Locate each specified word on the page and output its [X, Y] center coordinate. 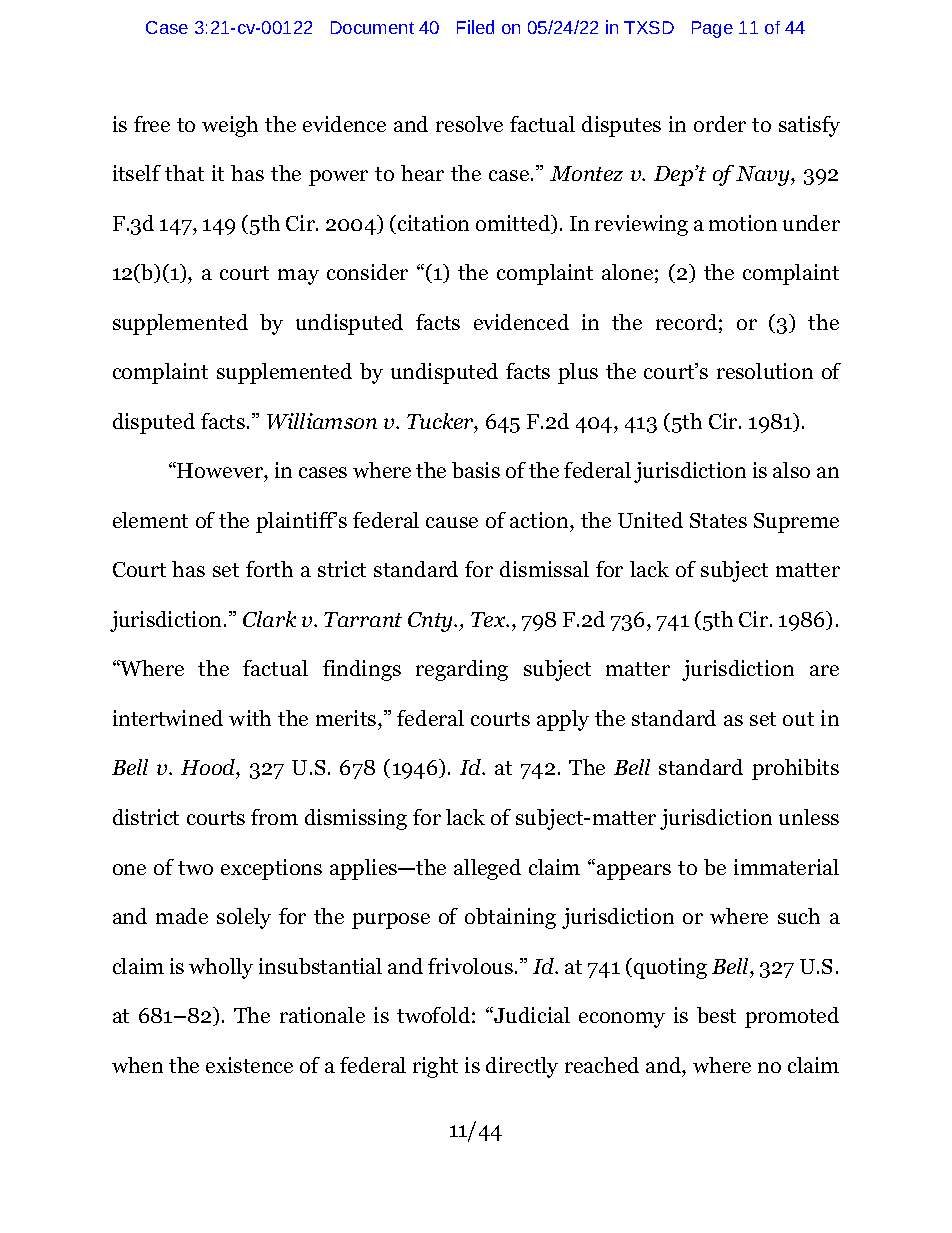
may [298, 277]
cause [452, 522]
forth [269, 569]
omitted [514, 224]
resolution [765, 371]
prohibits [795, 769]
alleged [487, 869]
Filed [475, 27]
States [718, 520]
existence [249, 1065]
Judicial [531, 1015]
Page [712, 29]
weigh [230, 126]
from [274, 817]
